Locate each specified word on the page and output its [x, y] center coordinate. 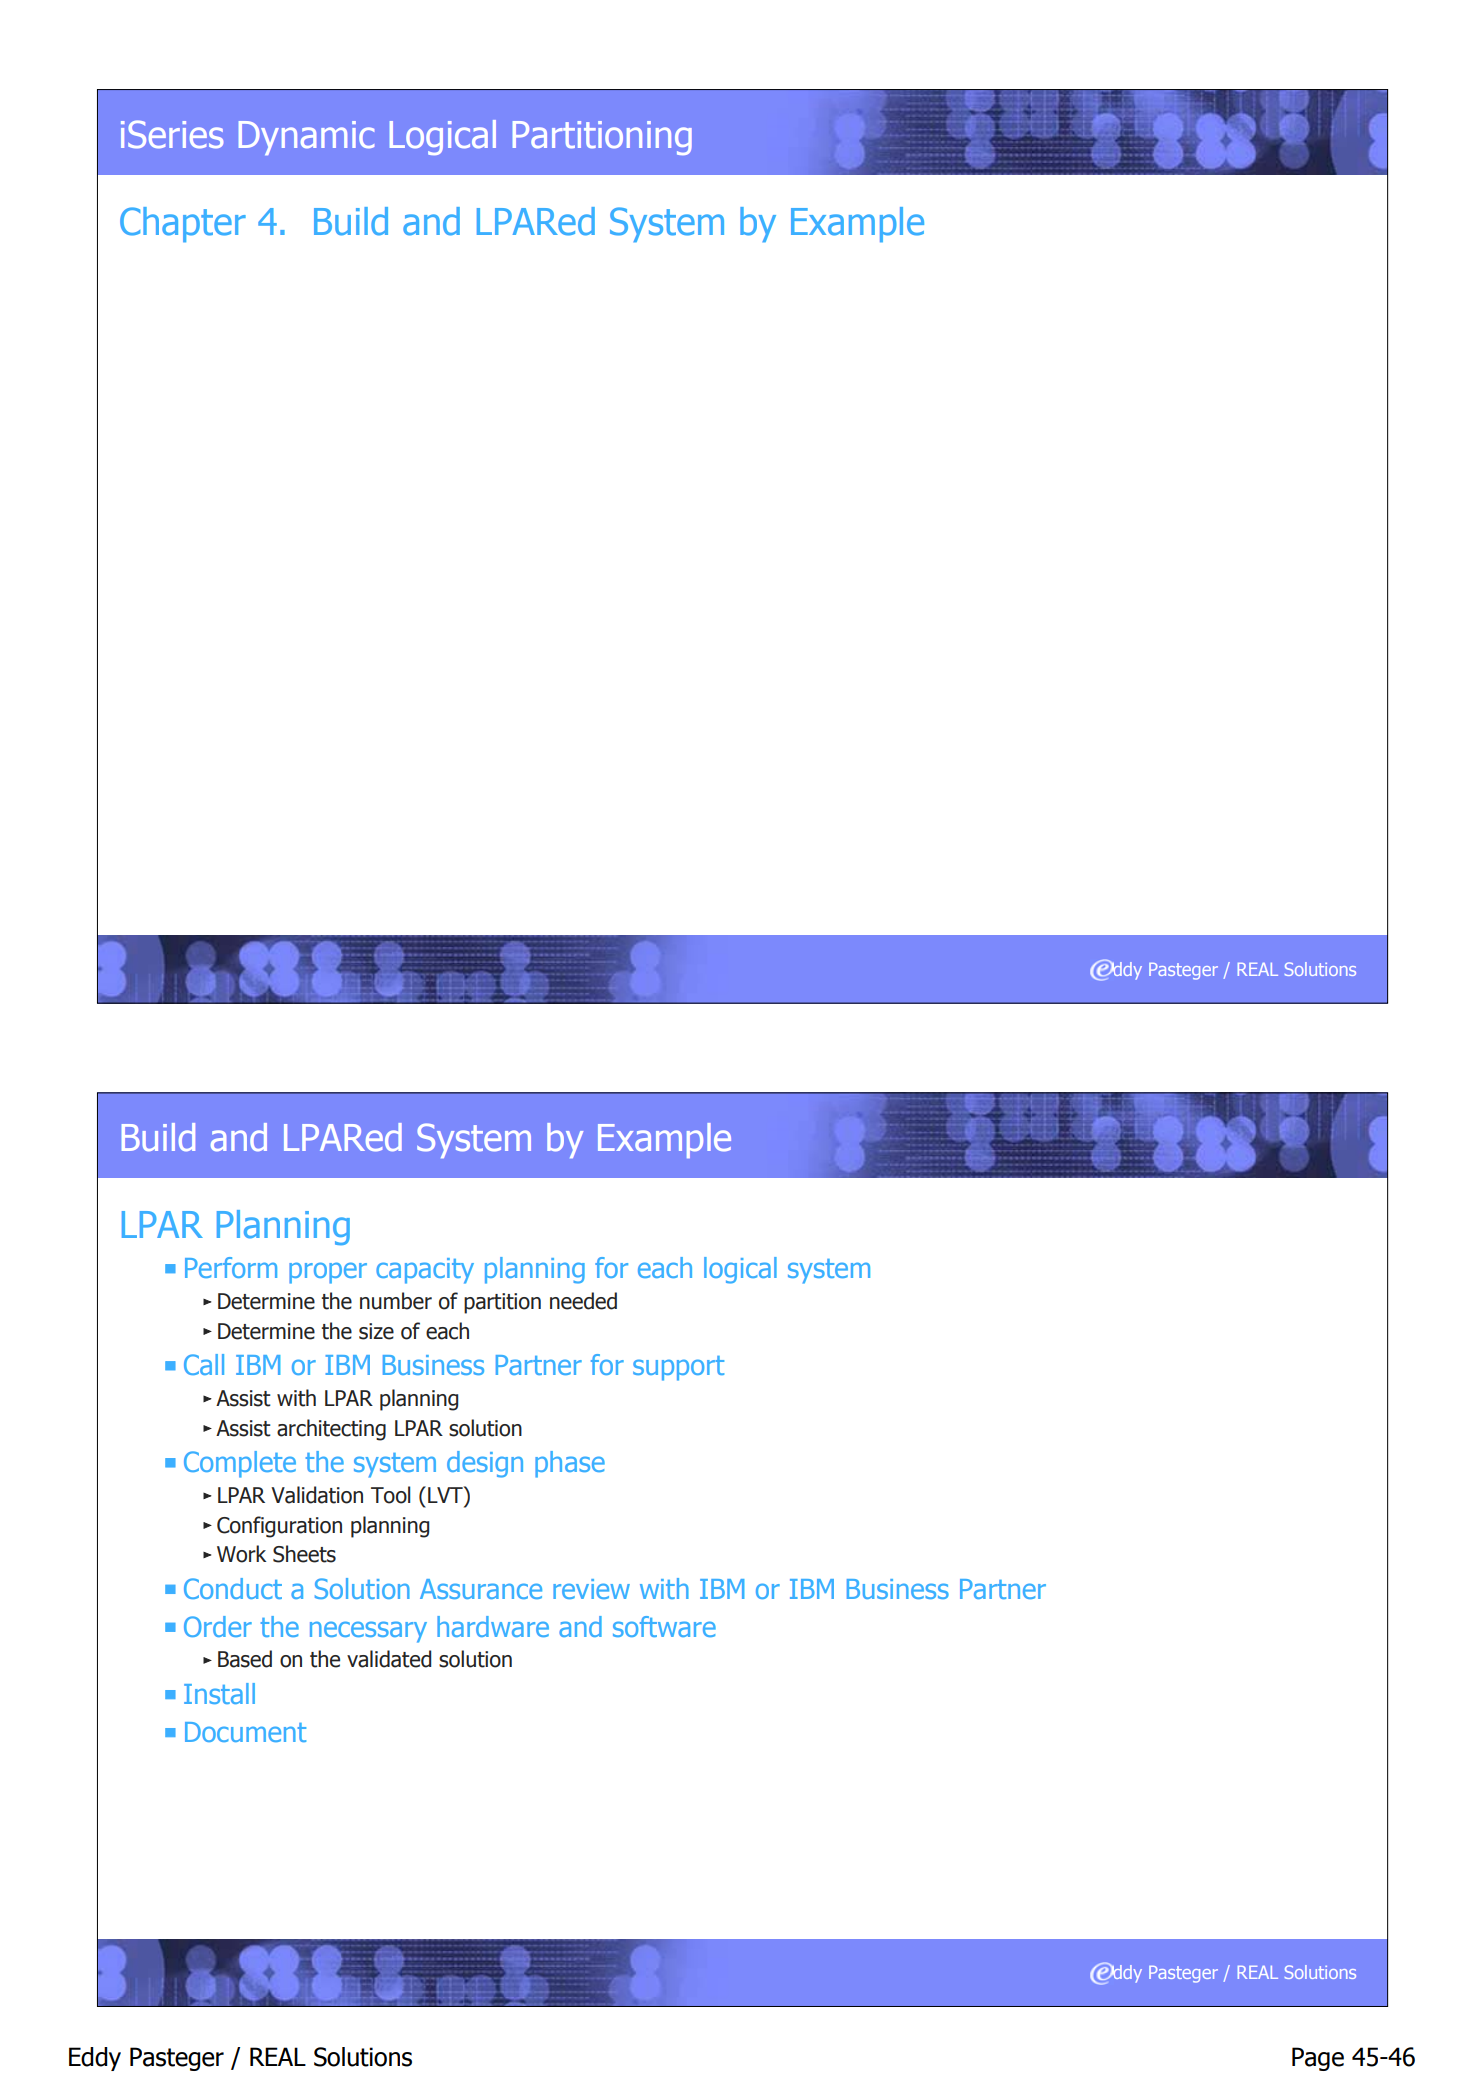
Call [204, 1364]
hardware [493, 1626]
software [664, 1626]
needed [583, 1301]
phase [570, 1464]
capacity [425, 1271]
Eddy [95, 2059]
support [678, 1368]
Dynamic [306, 138]
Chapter [183, 224]
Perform [231, 1267]
